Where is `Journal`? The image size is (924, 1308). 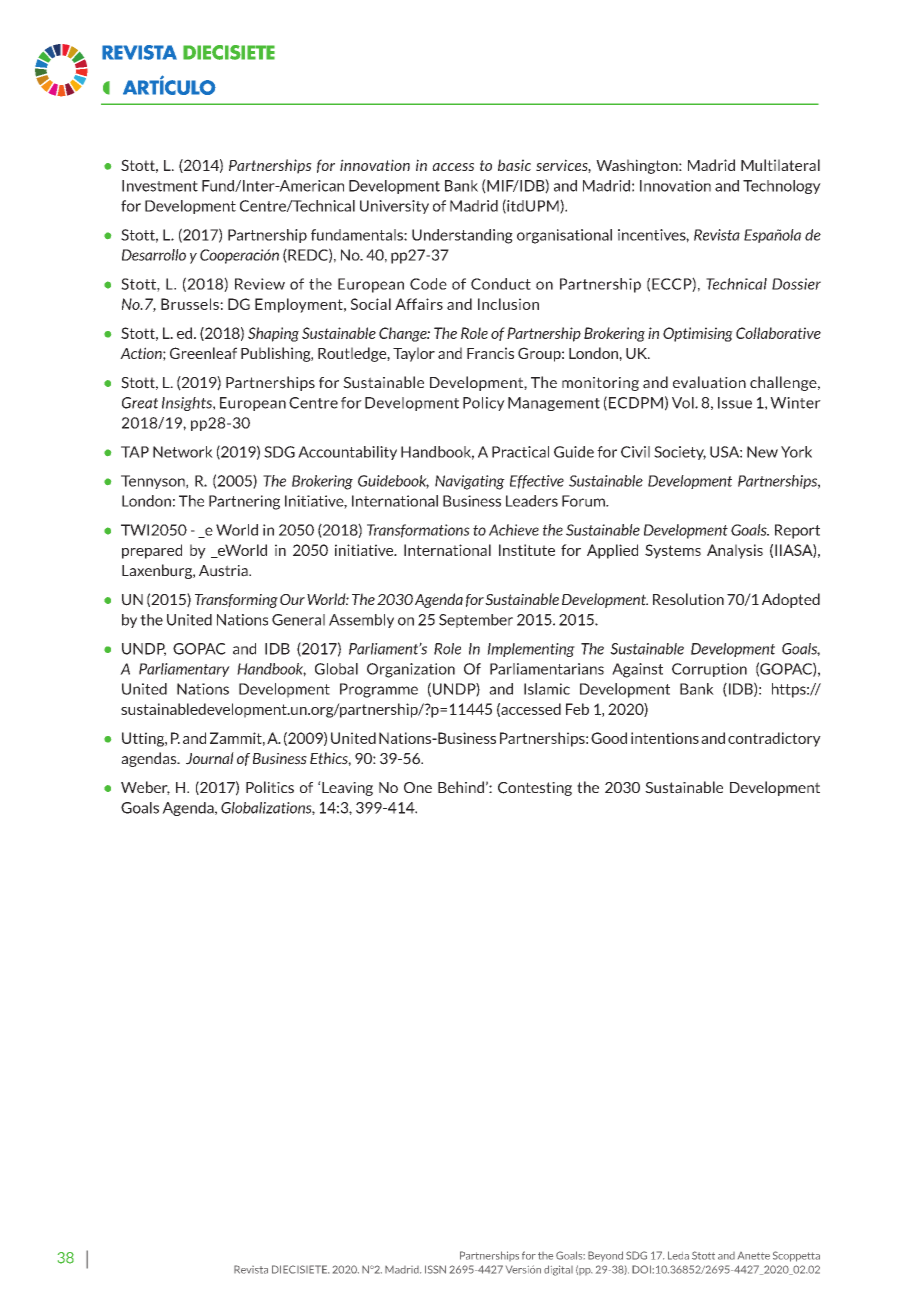
Journal is located at coordinates (210, 758).
